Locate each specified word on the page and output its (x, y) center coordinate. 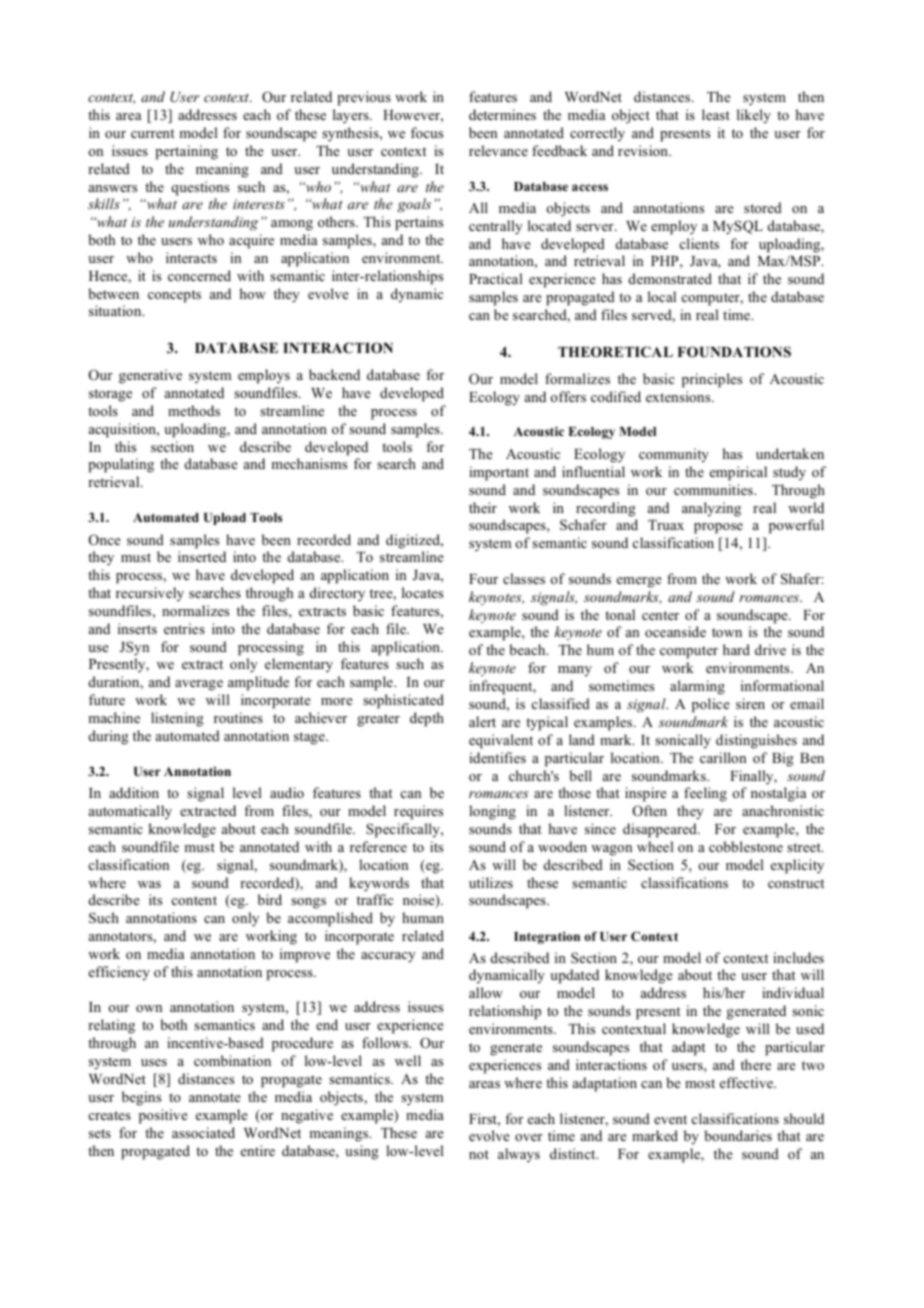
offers (568, 396)
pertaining (186, 152)
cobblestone (746, 846)
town (727, 632)
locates (422, 592)
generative (150, 376)
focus (427, 132)
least (716, 114)
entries (184, 628)
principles (712, 380)
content (194, 900)
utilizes (491, 882)
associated (203, 1132)
